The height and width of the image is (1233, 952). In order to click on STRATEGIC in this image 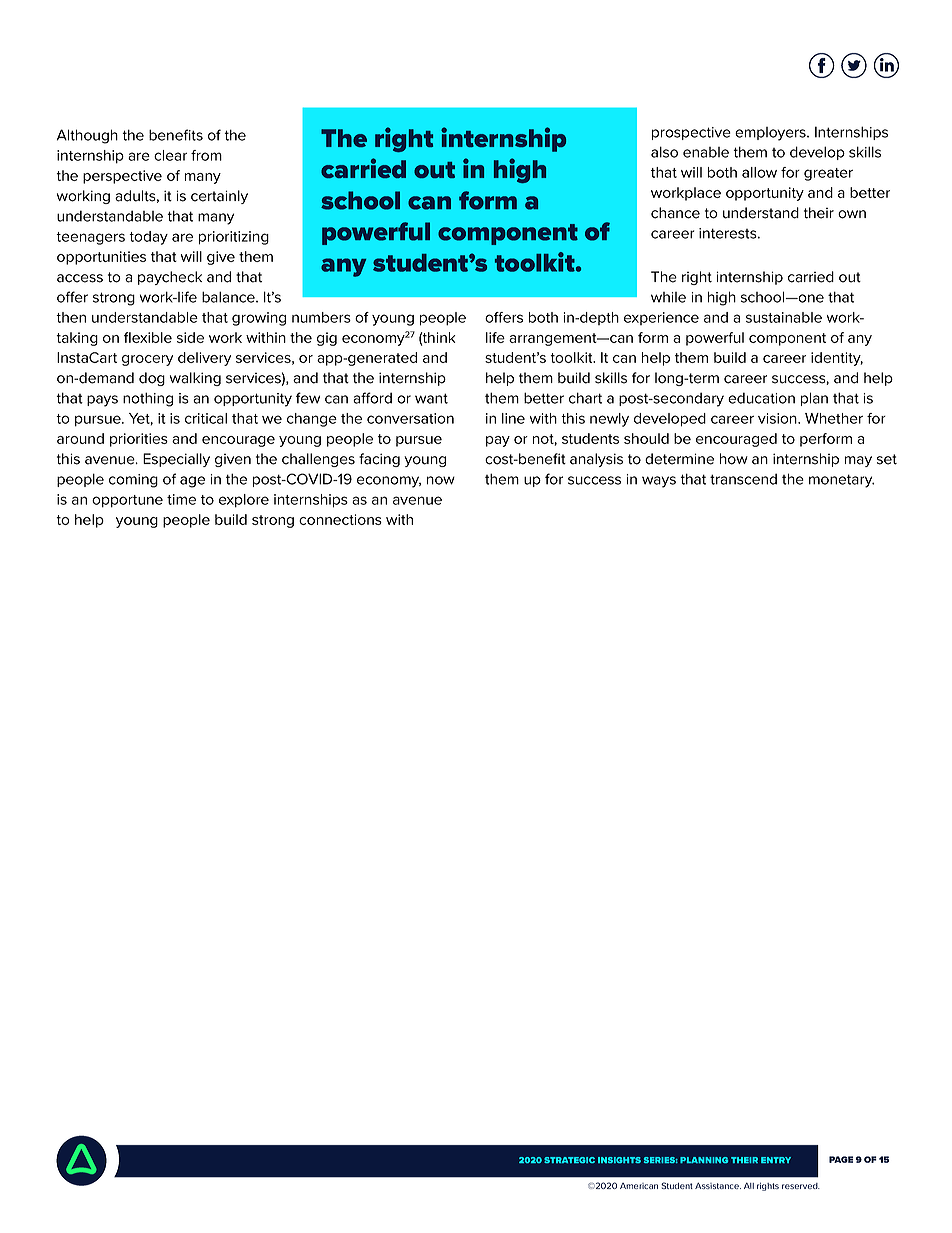, I will do `click(569, 1160)`.
